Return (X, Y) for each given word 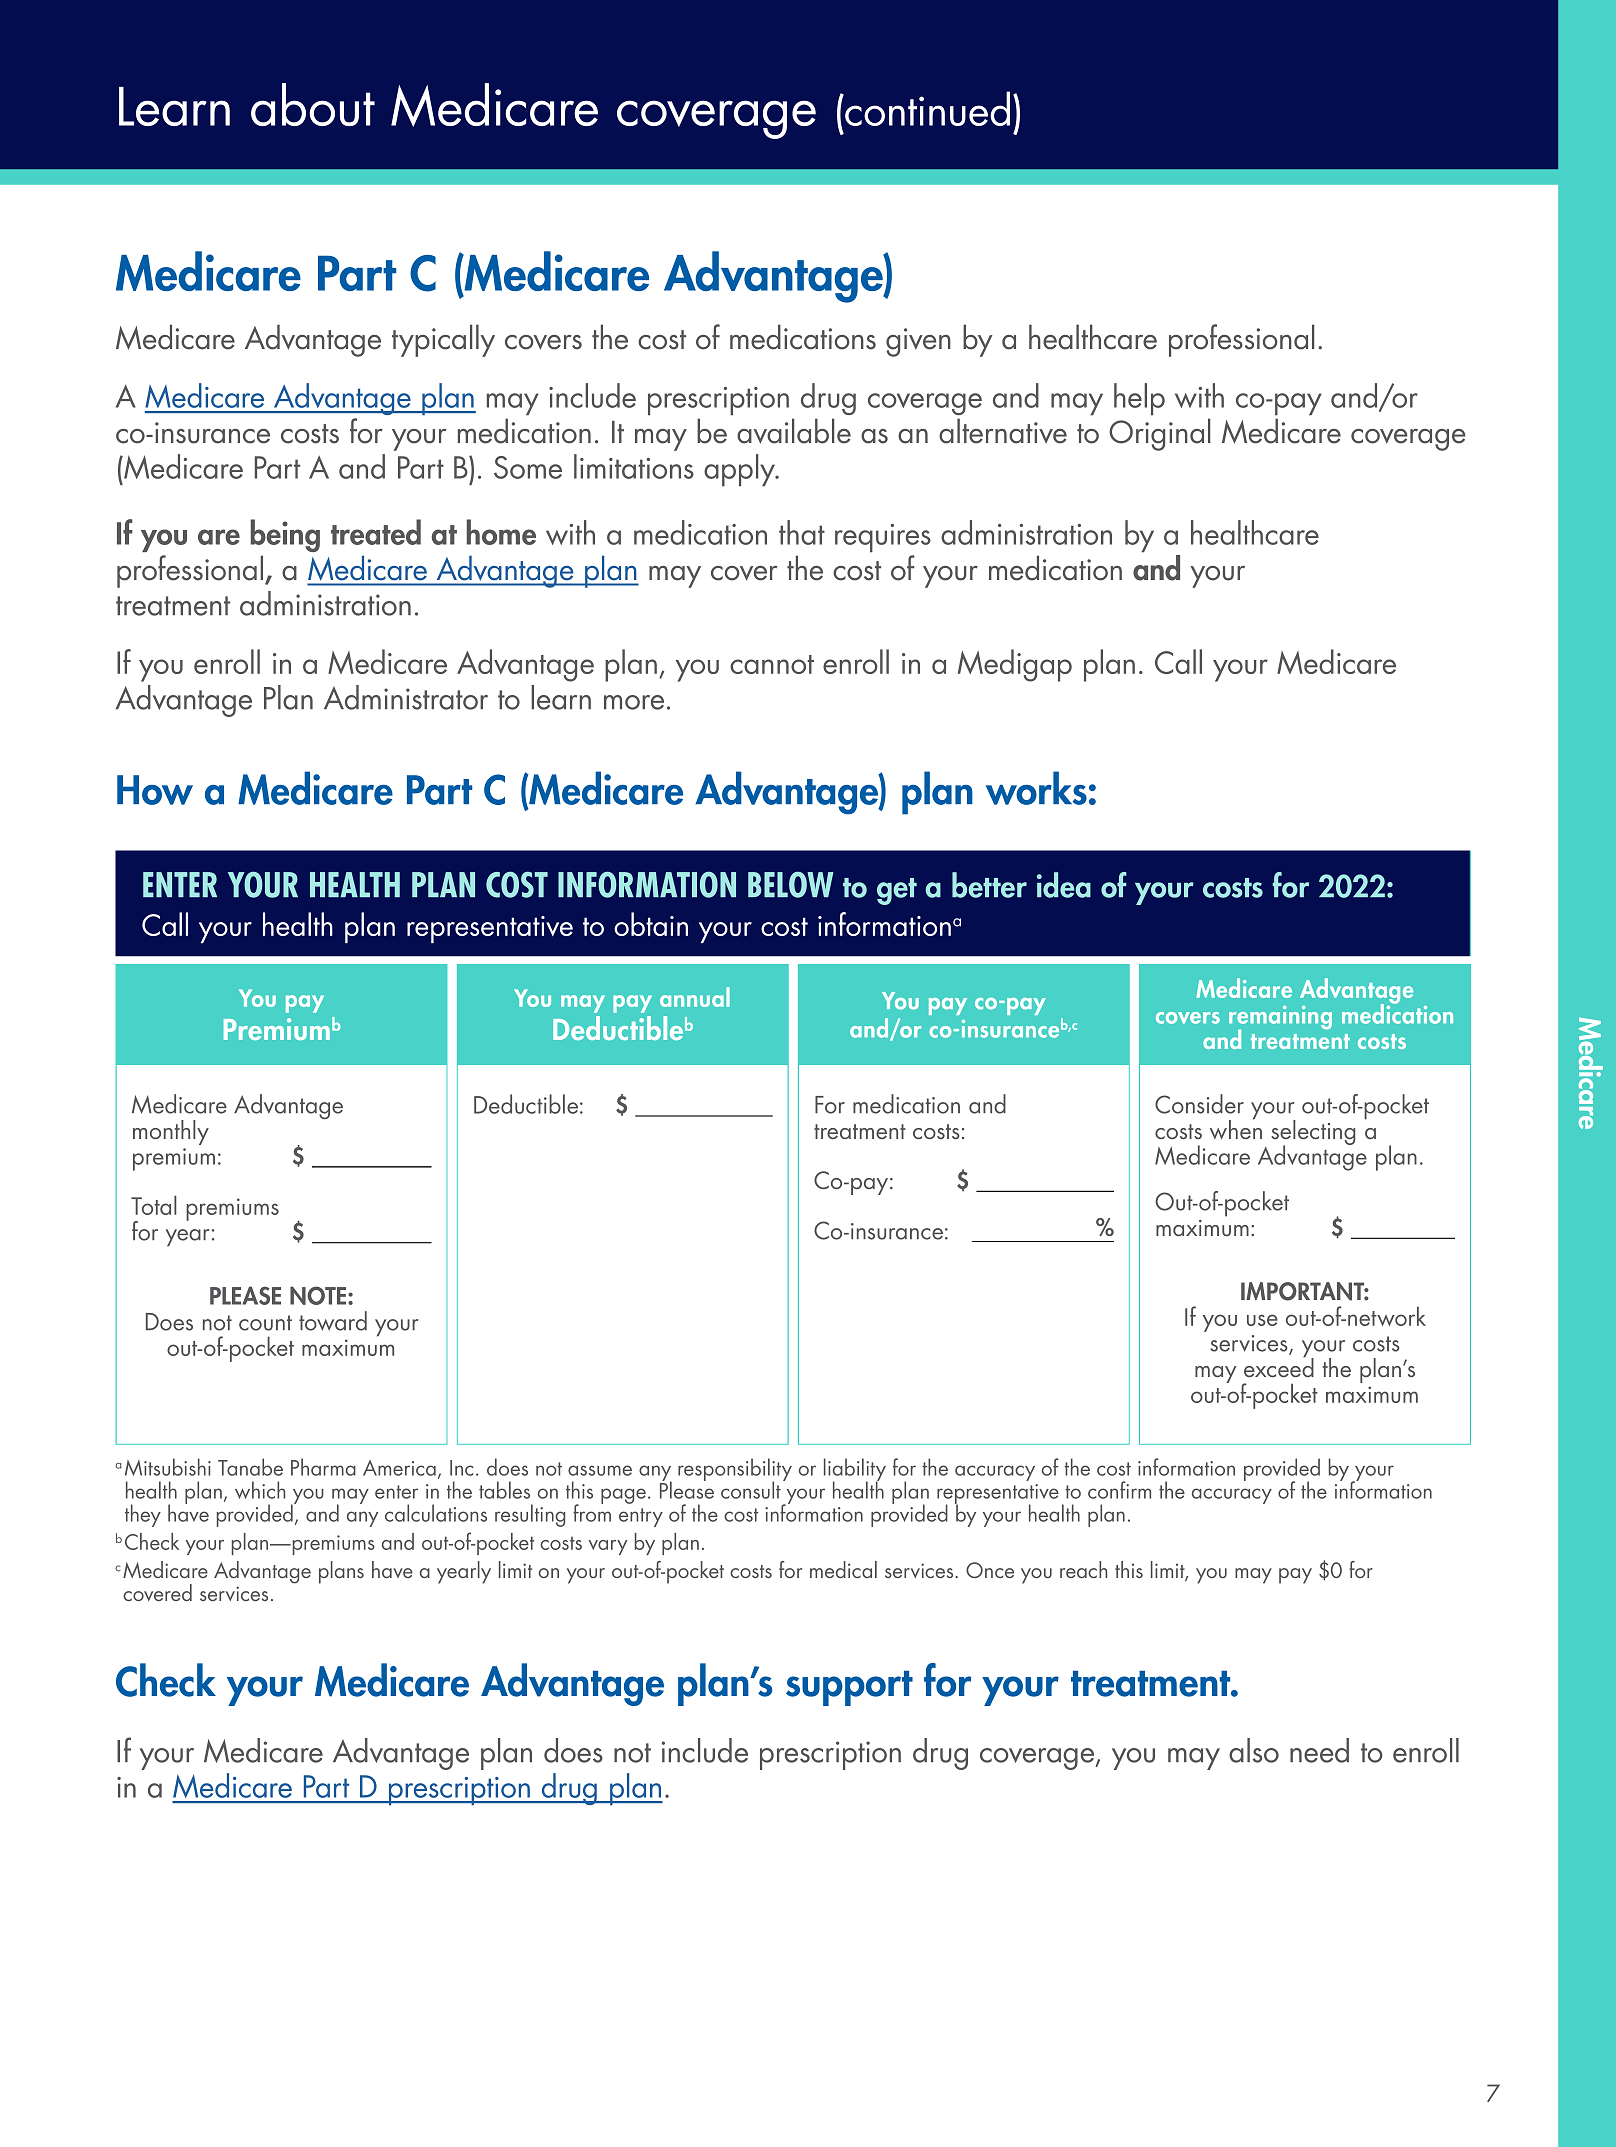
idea (1064, 885)
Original (1160, 434)
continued (926, 108)
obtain (651, 924)
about (313, 104)
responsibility (735, 1470)
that (802, 532)
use (1262, 1320)
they (143, 1515)
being (285, 535)
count (265, 1323)
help (1139, 399)
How (155, 790)
